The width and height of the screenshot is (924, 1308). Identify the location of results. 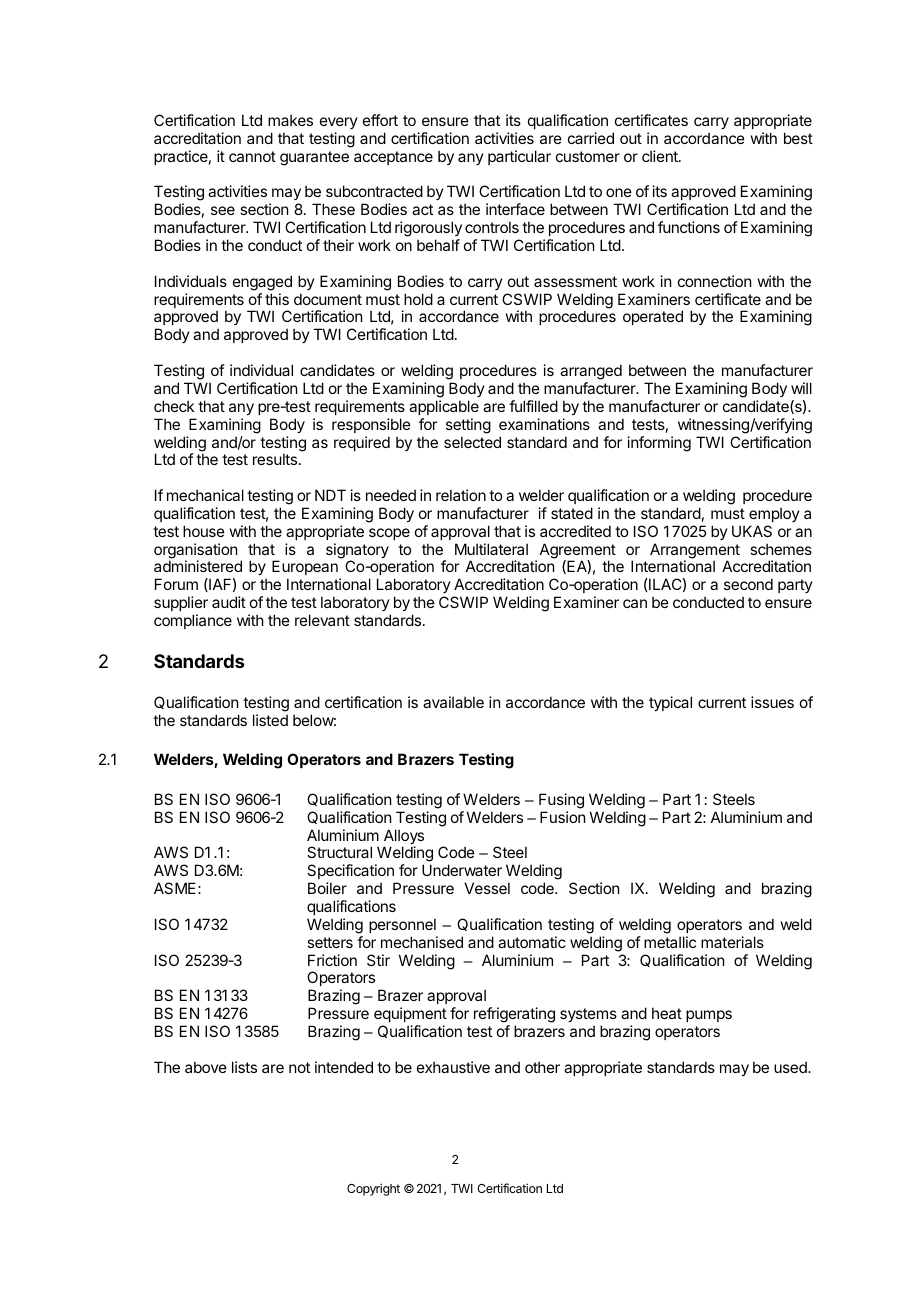
(275, 459).
